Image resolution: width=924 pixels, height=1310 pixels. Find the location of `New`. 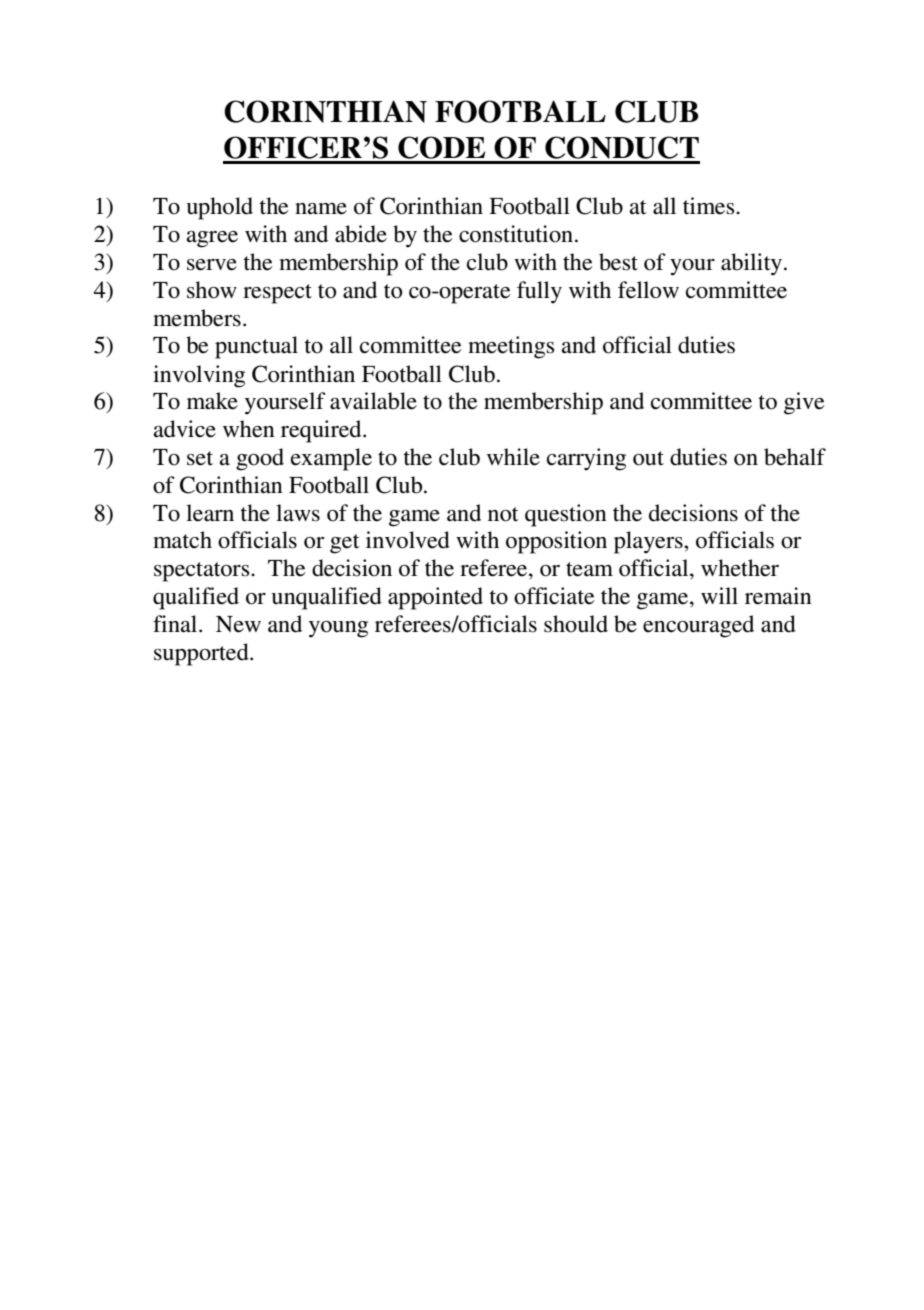

New is located at coordinates (238, 624).
